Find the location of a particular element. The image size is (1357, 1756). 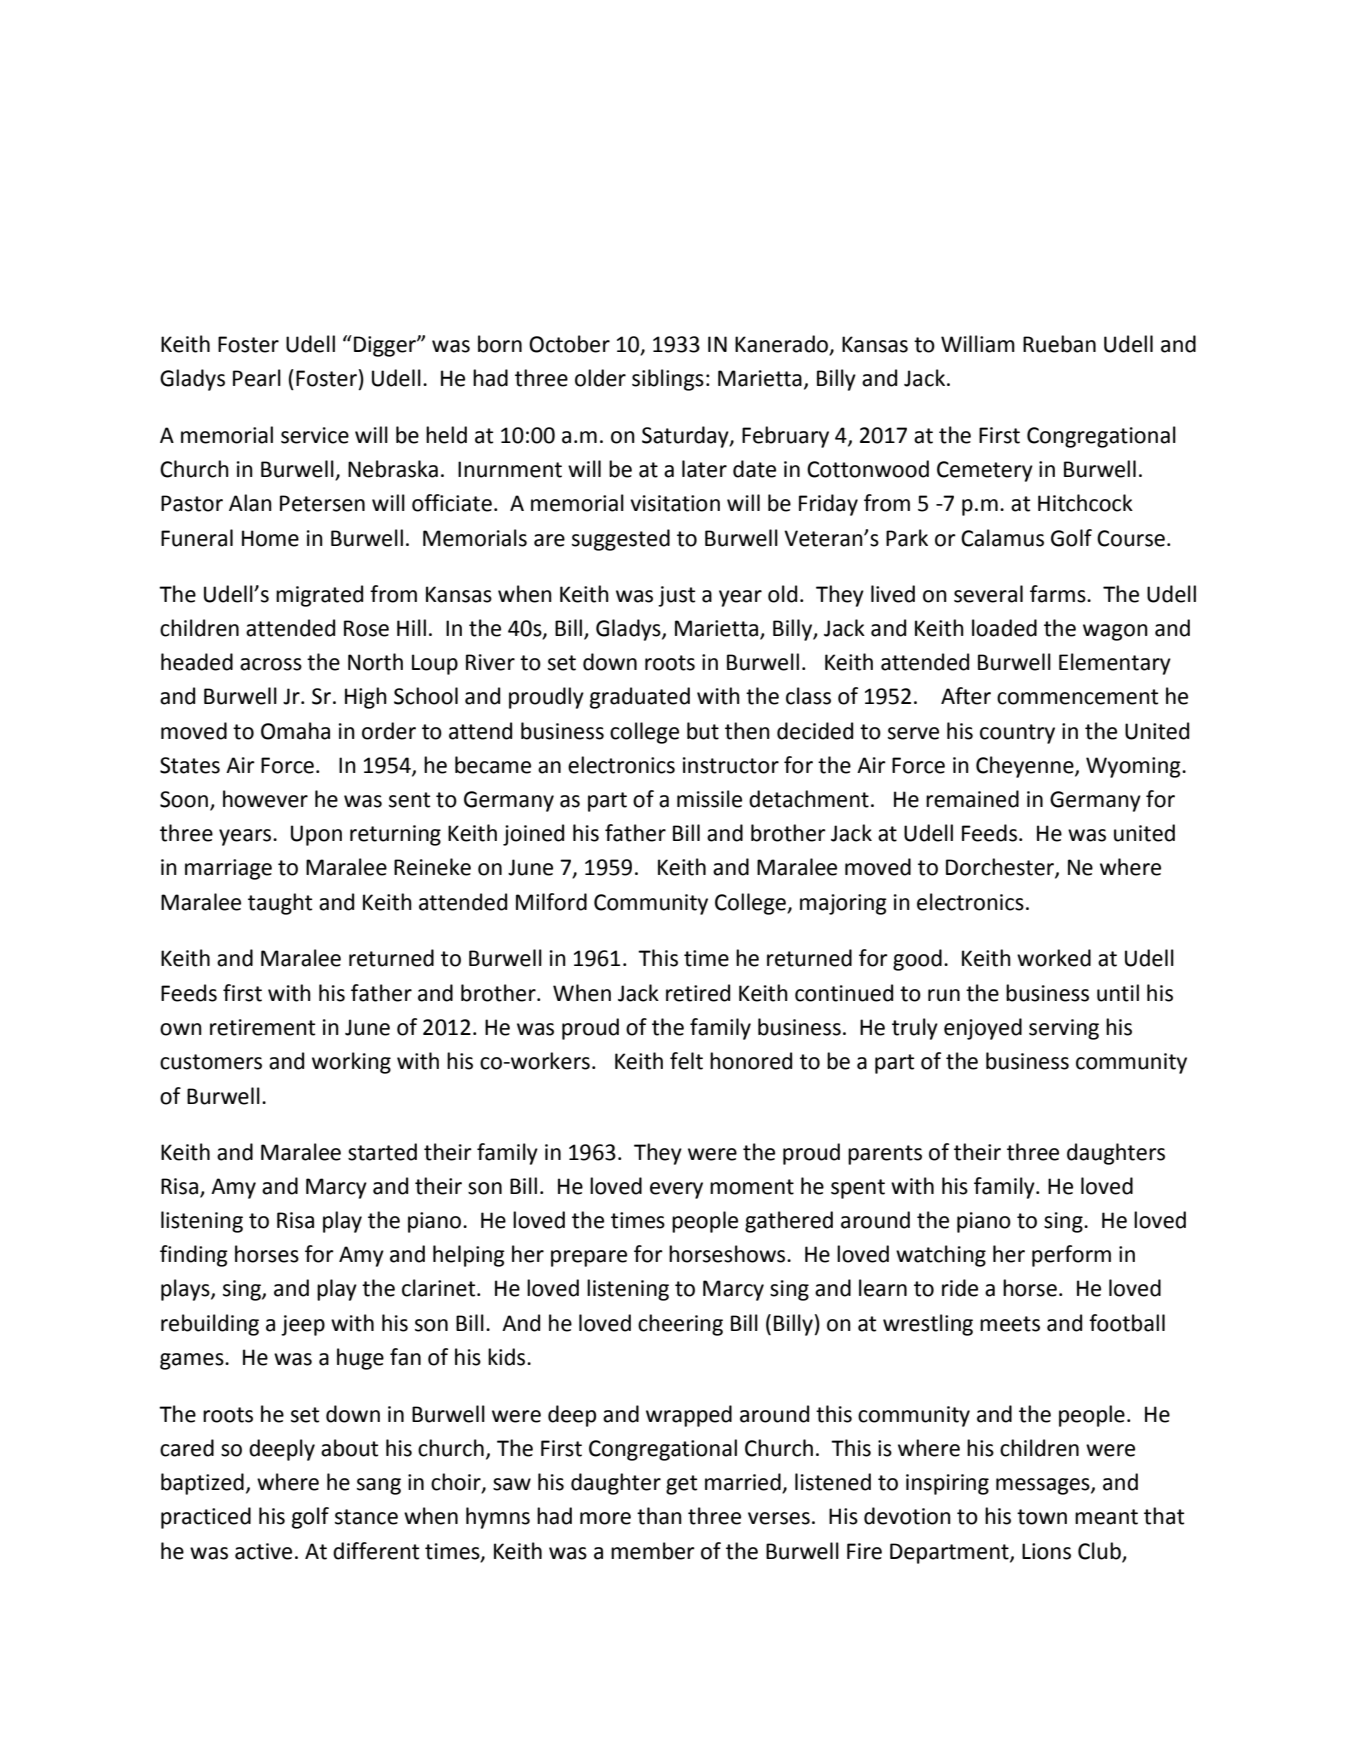

than is located at coordinates (659, 1516).
